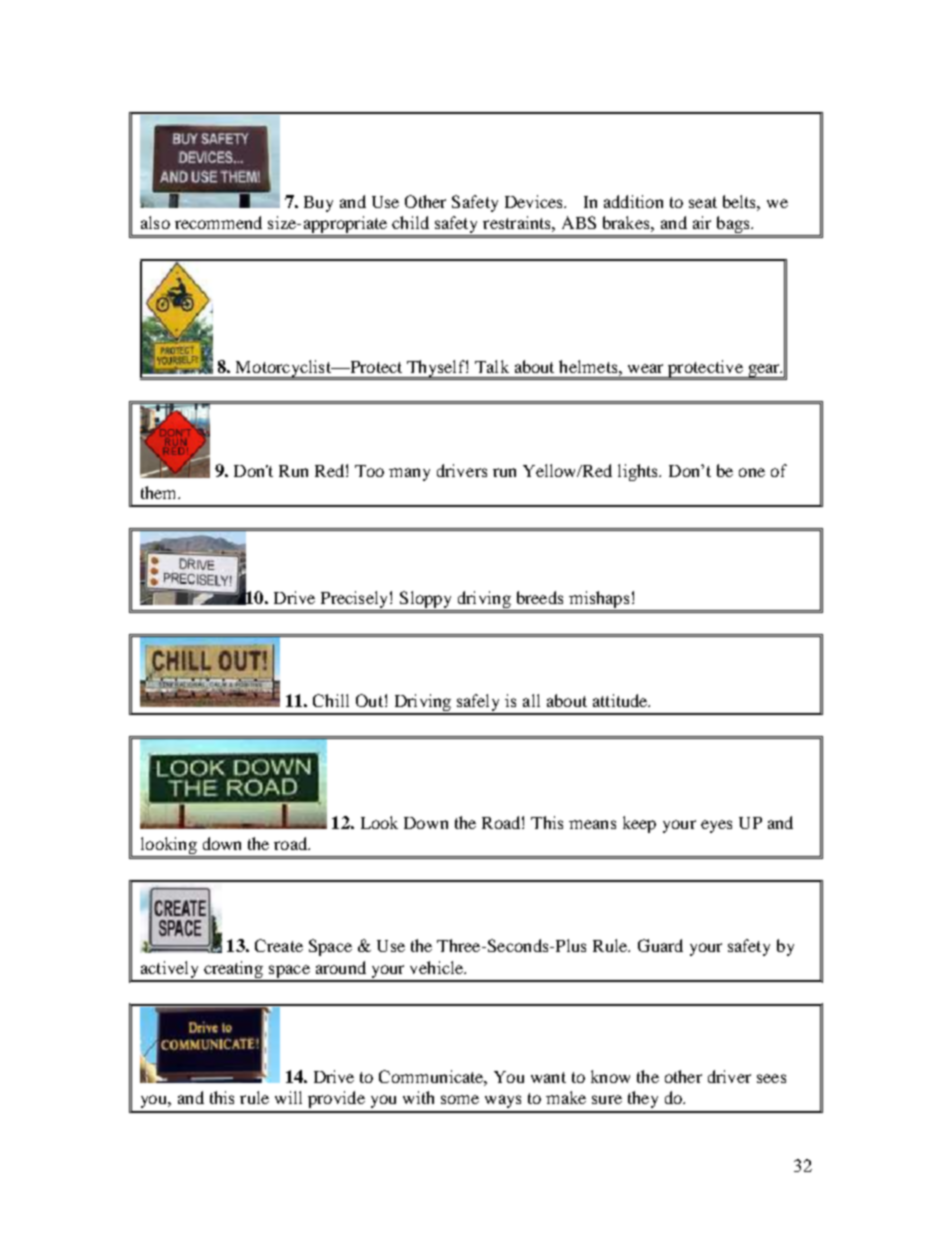  I want to click on will, so click(288, 1097).
